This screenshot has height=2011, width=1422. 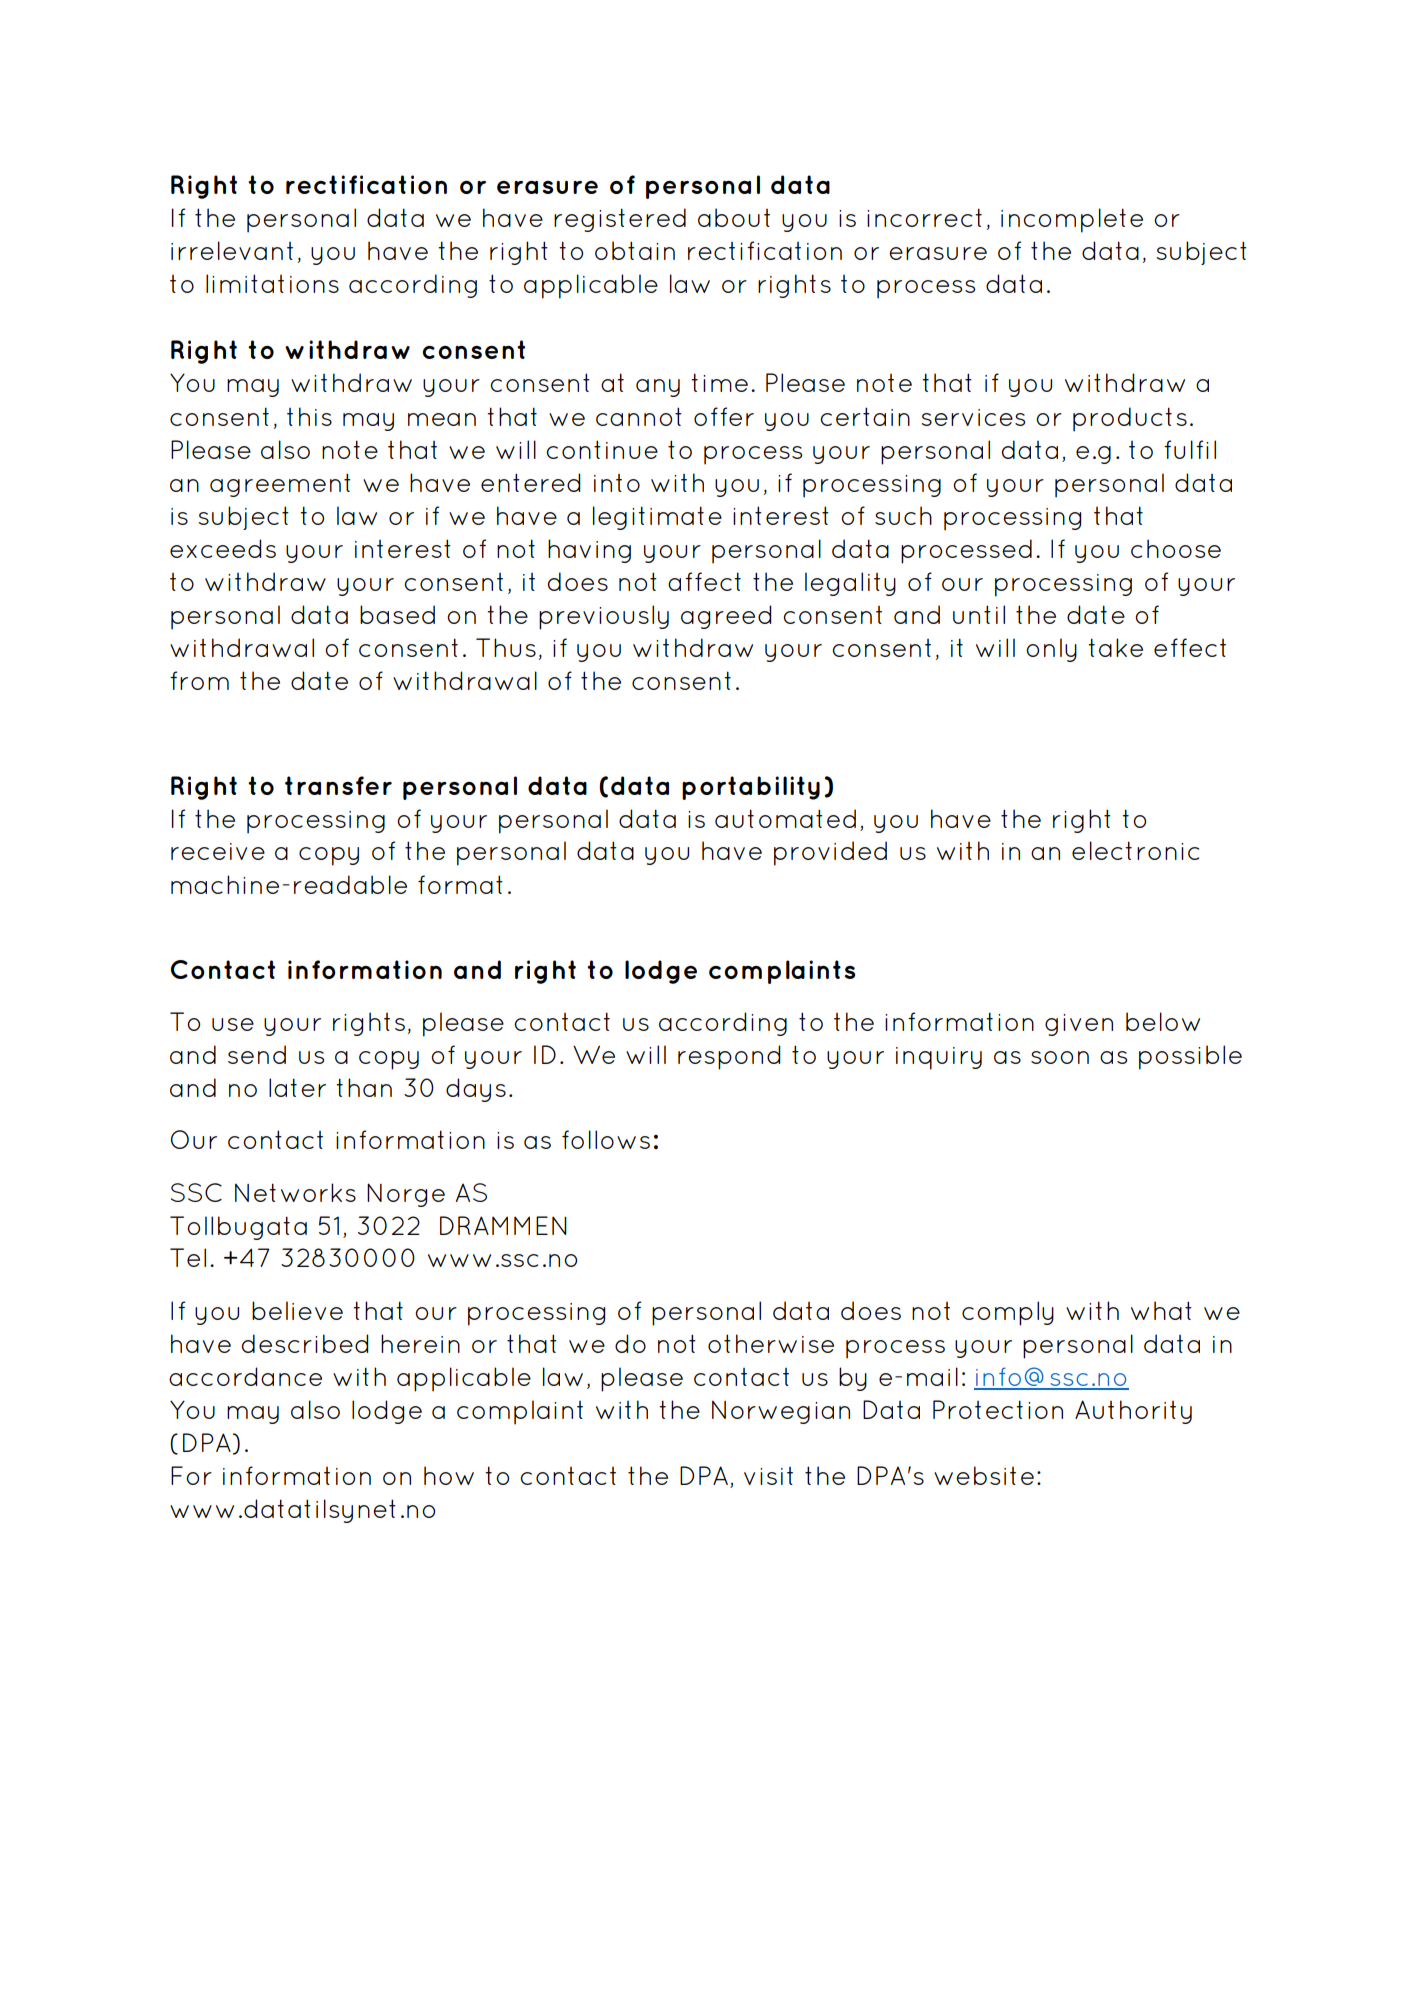 I want to click on obtain, so click(x=635, y=250).
